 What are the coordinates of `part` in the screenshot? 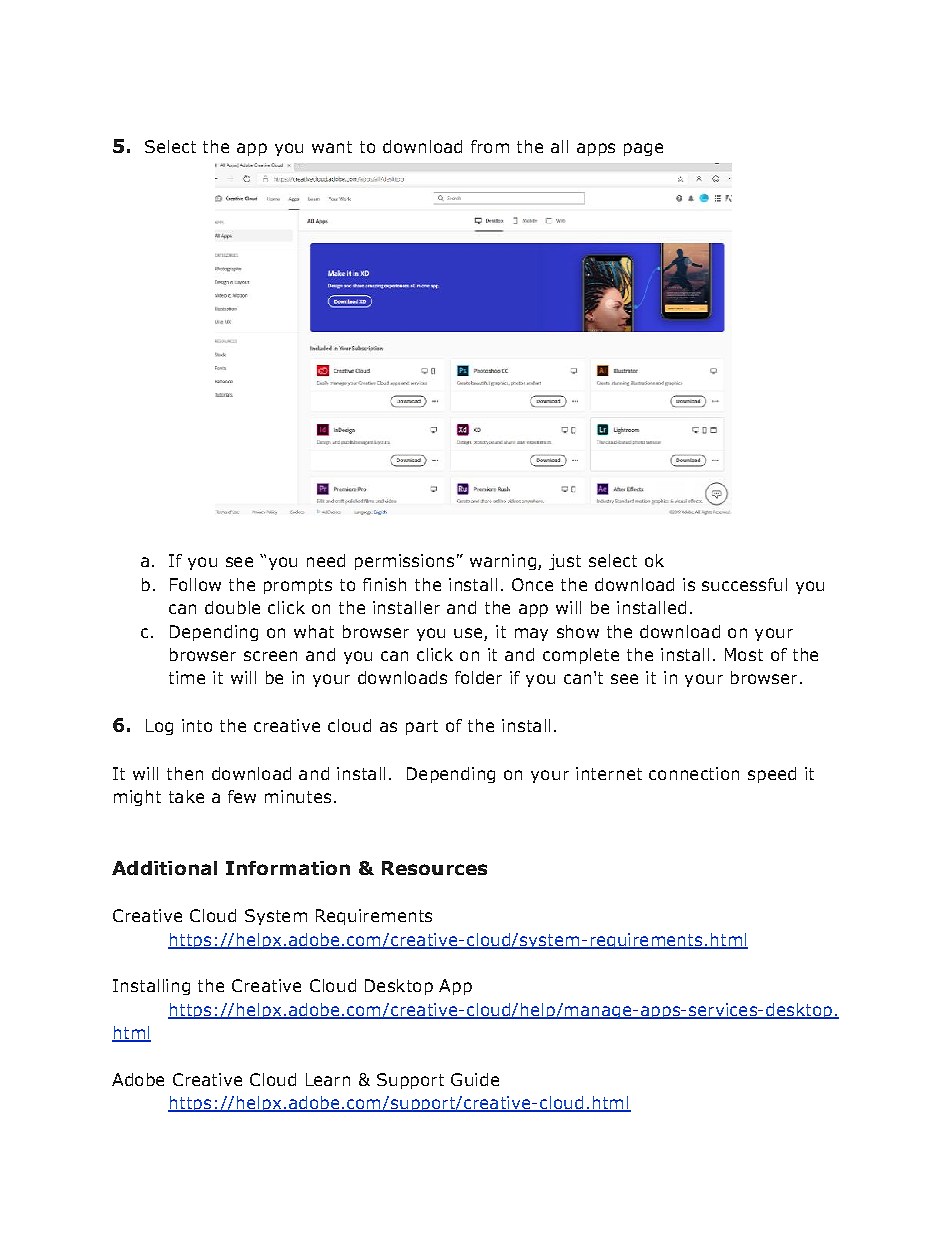 It's located at (422, 727).
